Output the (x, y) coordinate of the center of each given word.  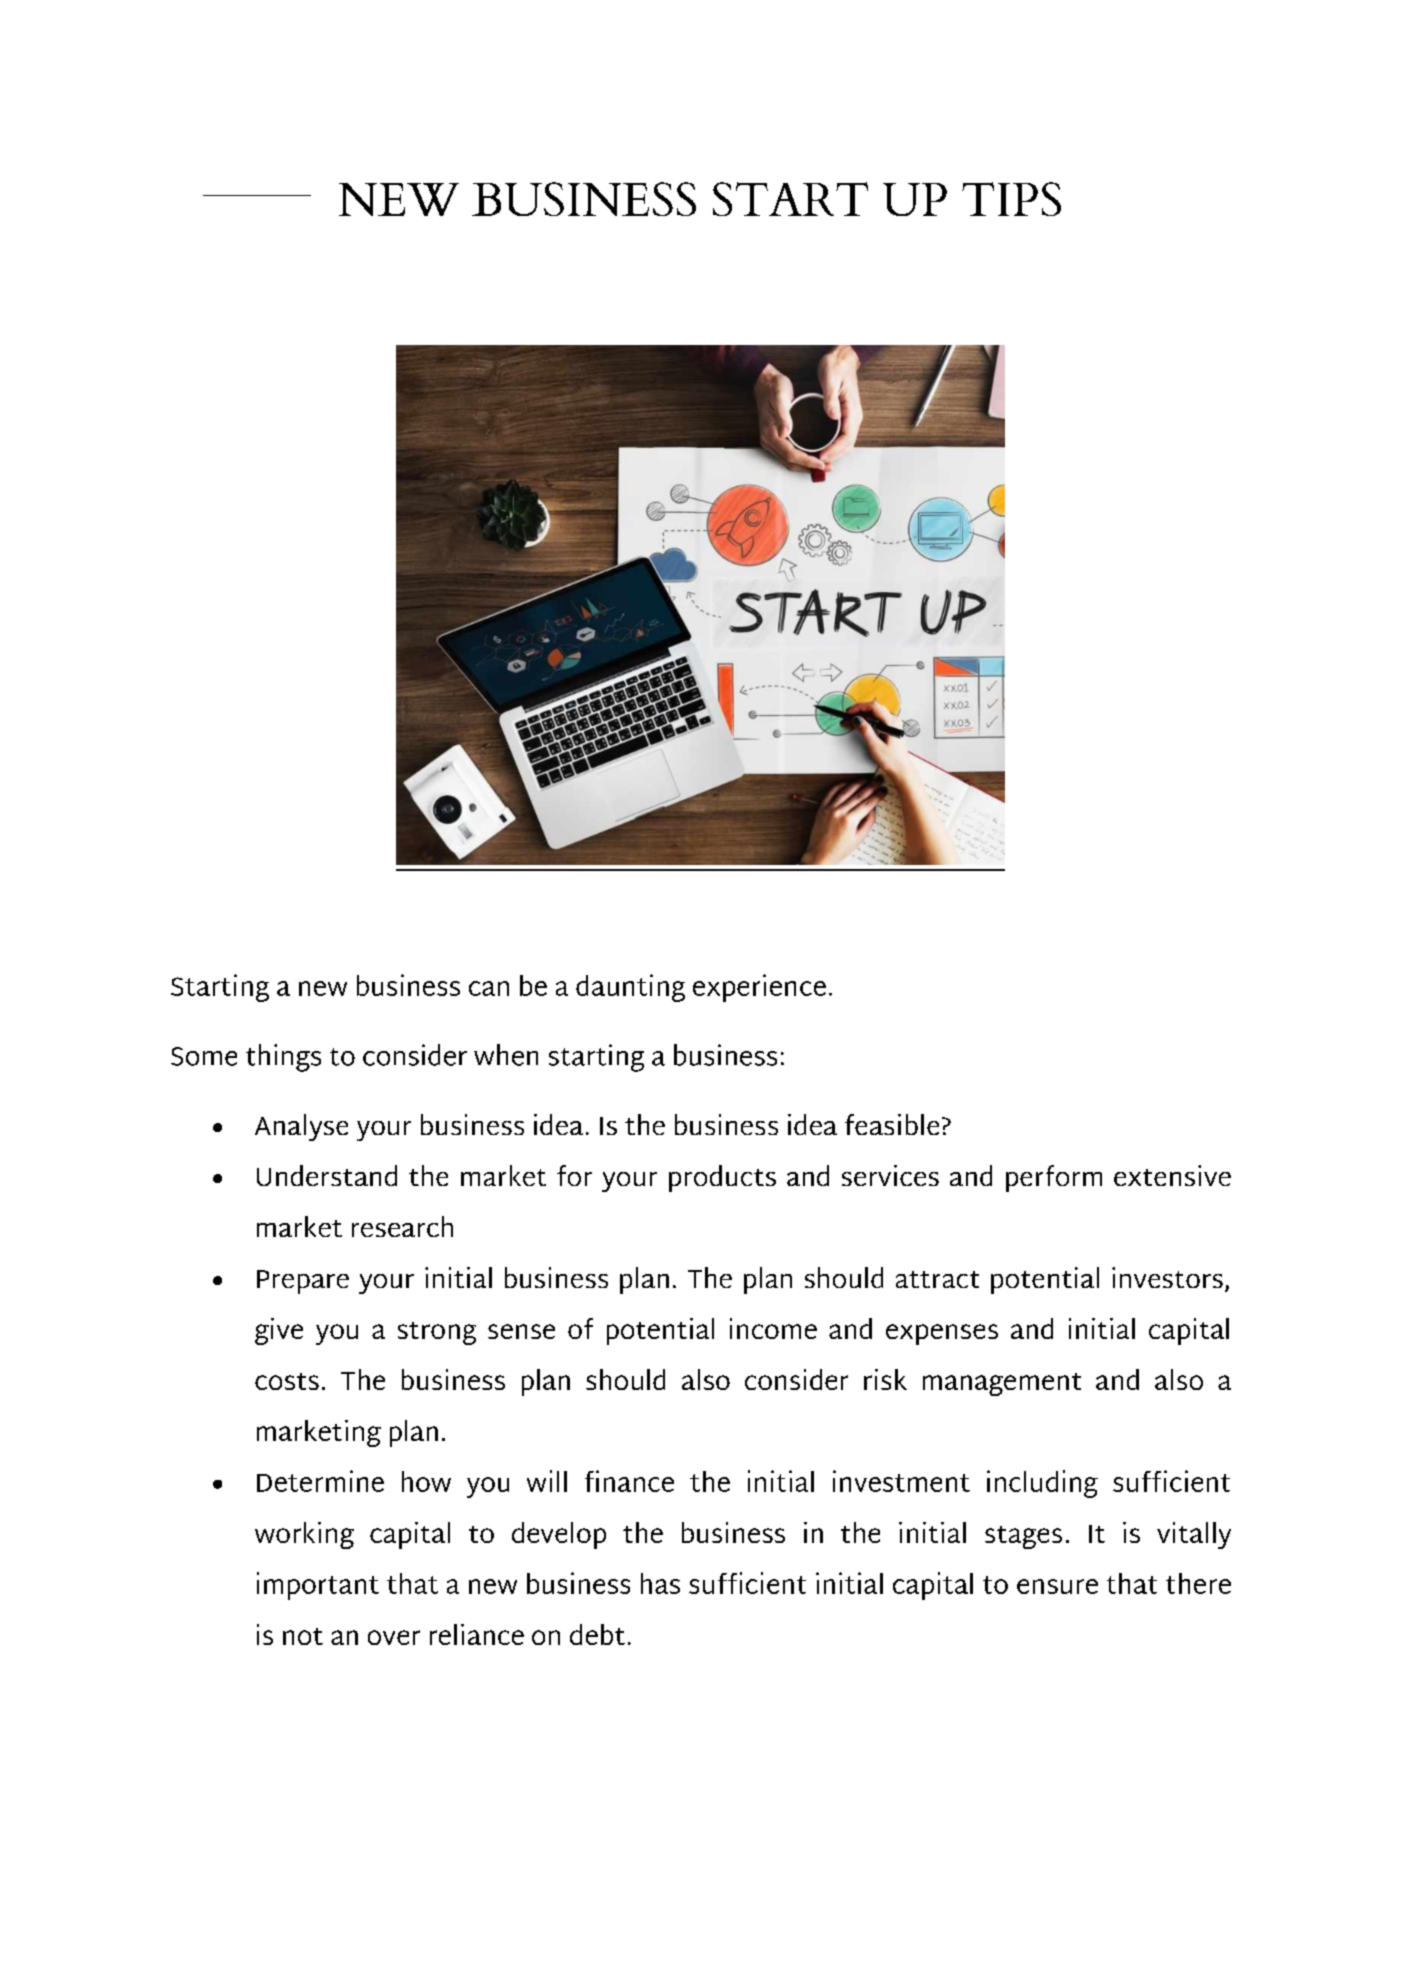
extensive (1172, 1175)
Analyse (301, 1127)
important (318, 1586)
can (489, 988)
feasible (892, 1124)
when (506, 1055)
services (890, 1175)
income (773, 1328)
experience (759, 988)
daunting (630, 988)
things (283, 1058)
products (722, 1178)
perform (1054, 1178)
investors (1167, 1277)
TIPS (1011, 199)
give (279, 1331)
